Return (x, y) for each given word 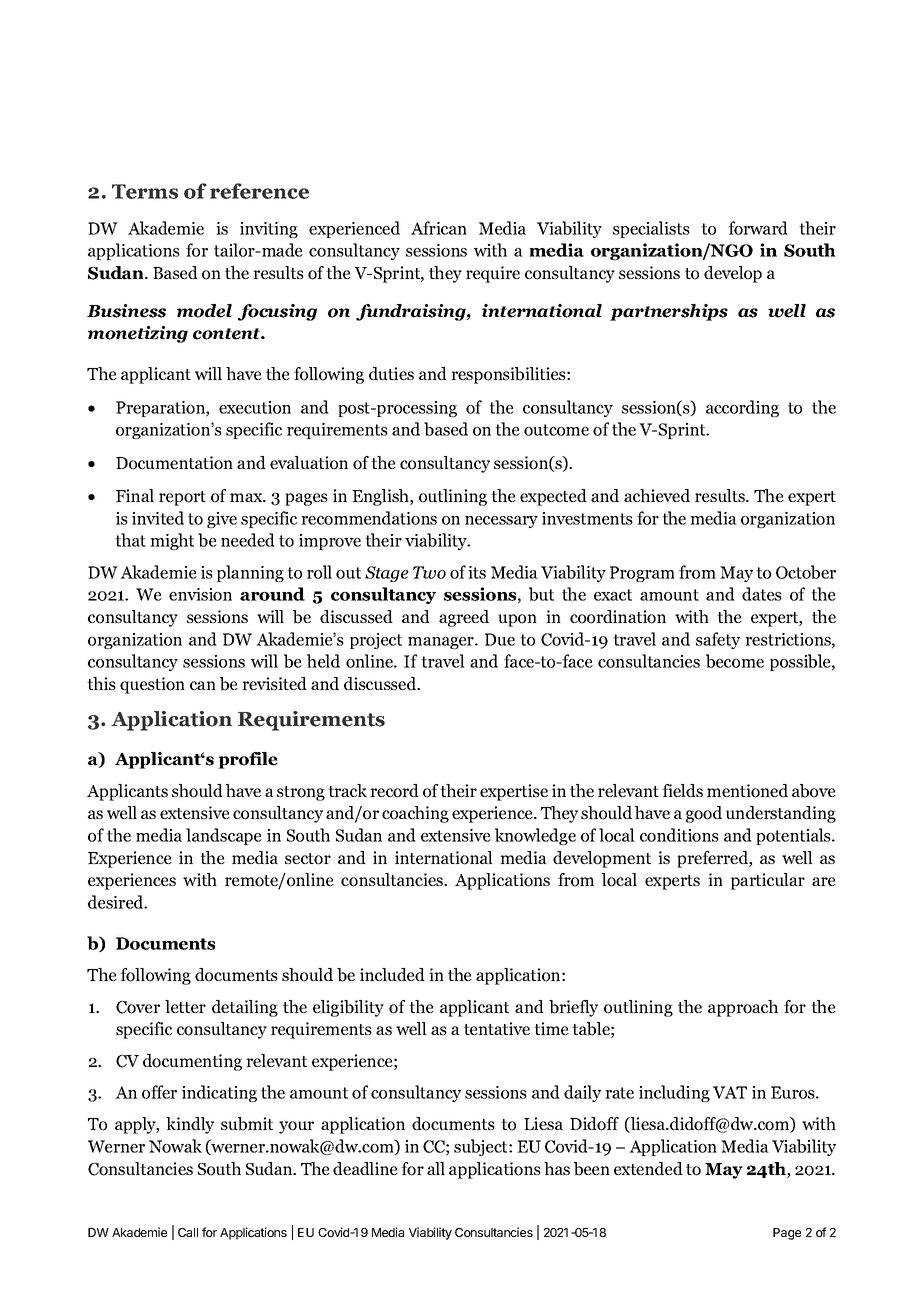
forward (758, 228)
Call (188, 1232)
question (152, 685)
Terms (145, 191)
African (439, 228)
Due (500, 639)
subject (482, 1147)
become (735, 661)
